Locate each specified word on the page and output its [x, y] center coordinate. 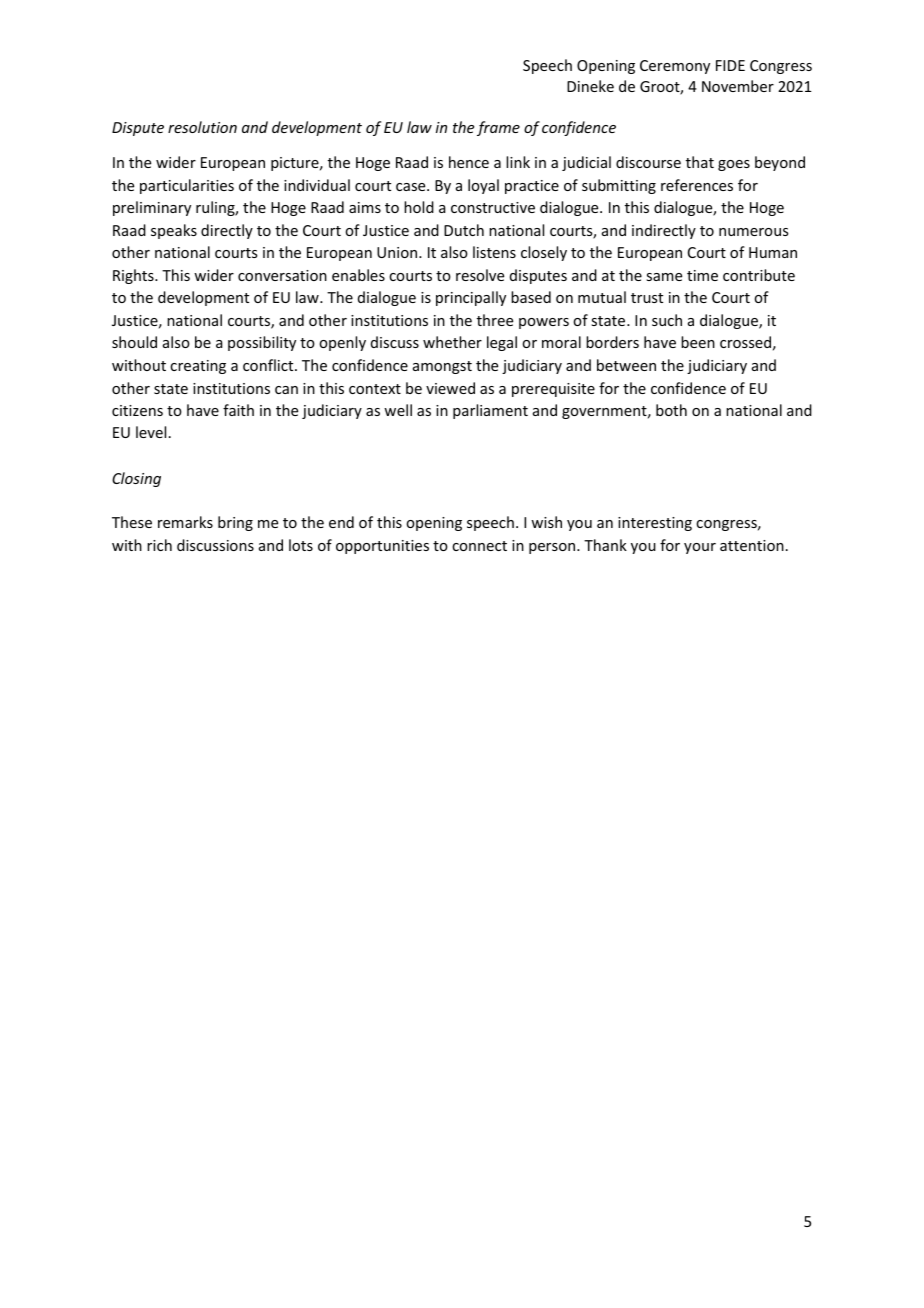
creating [198, 367]
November [738, 86]
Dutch [464, 230]
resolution [202, 127]
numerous [753, 232]
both [671, 410]
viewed [450, 388]
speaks [174, 231]
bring [235, 523]
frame [498, 128]
